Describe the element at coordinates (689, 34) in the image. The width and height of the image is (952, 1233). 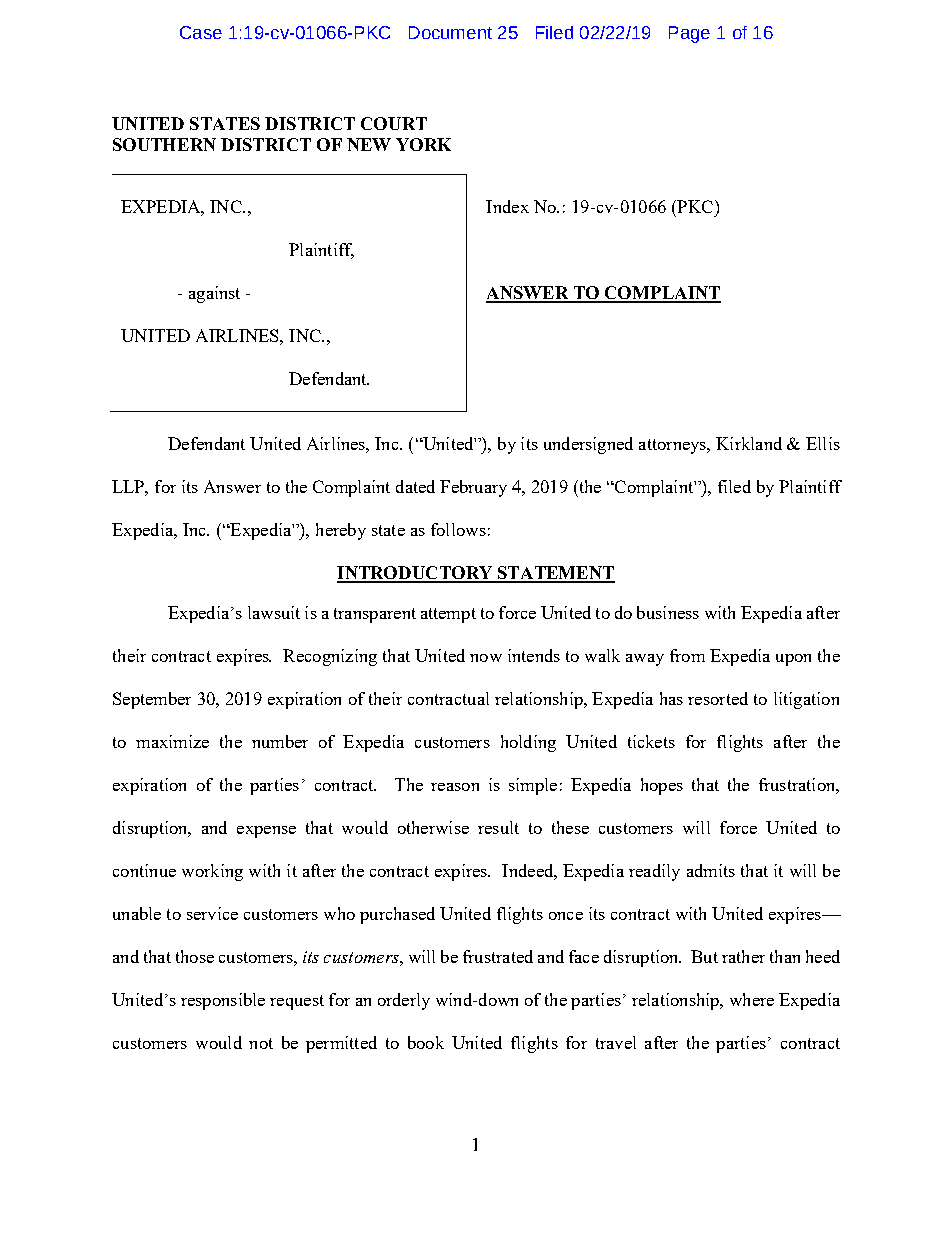
I see `Page` at that location.
